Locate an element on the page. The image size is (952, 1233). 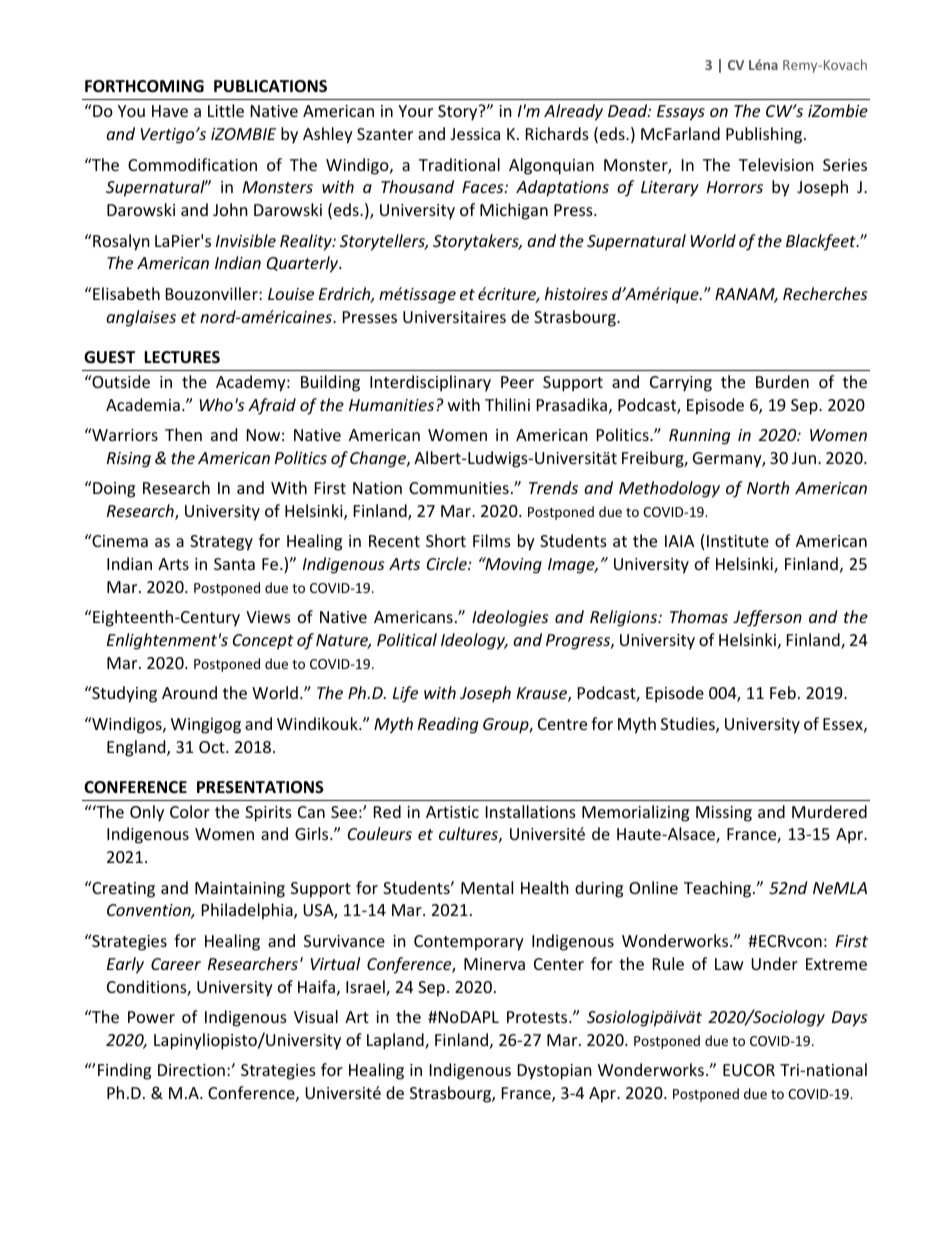
Protests is located at coordinates (538, 1017).
